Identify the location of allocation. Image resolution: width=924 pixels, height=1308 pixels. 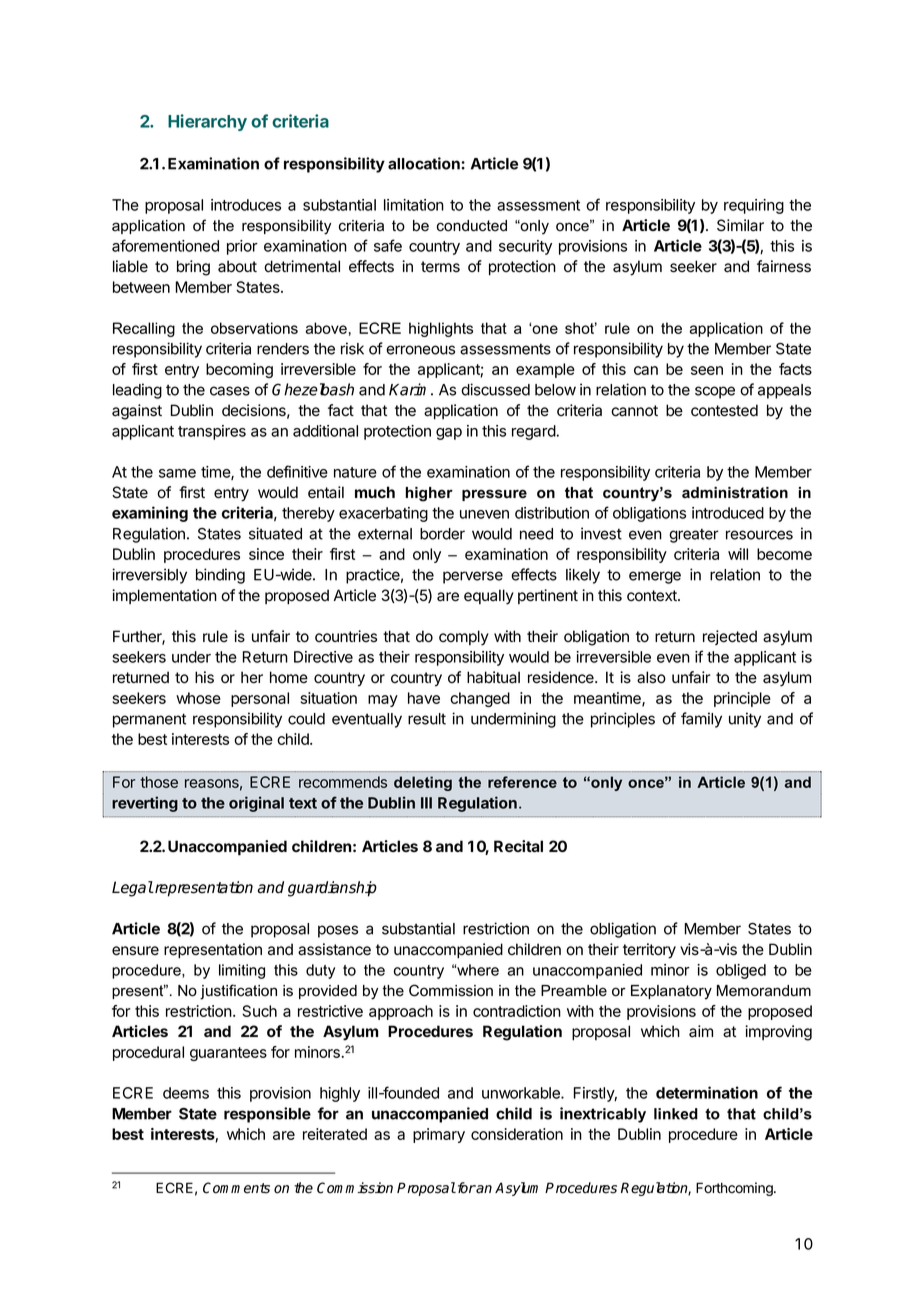
(425, 163).
